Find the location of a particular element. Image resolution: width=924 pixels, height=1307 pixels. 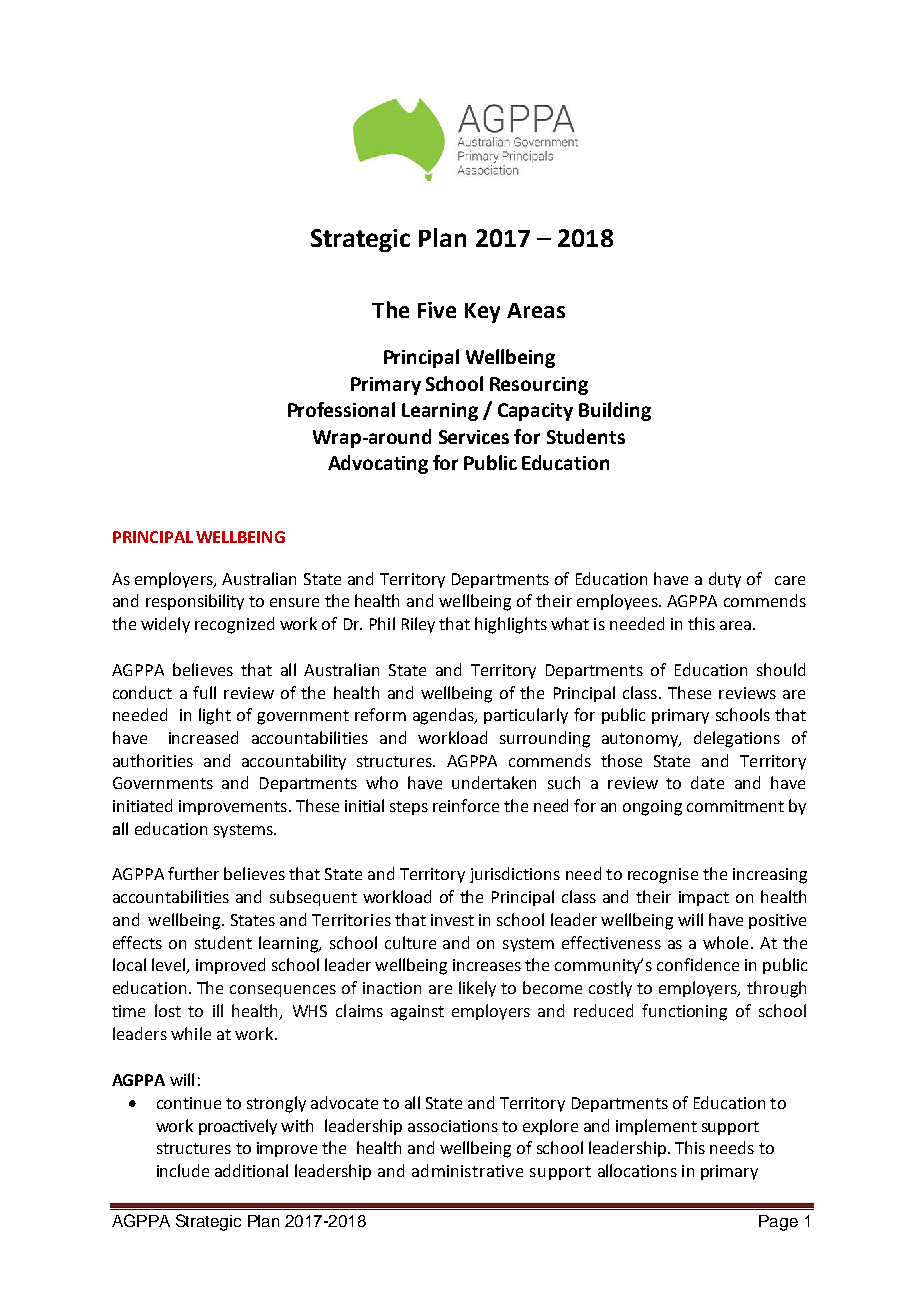

administrative is located at coordinates (467, 1170).
